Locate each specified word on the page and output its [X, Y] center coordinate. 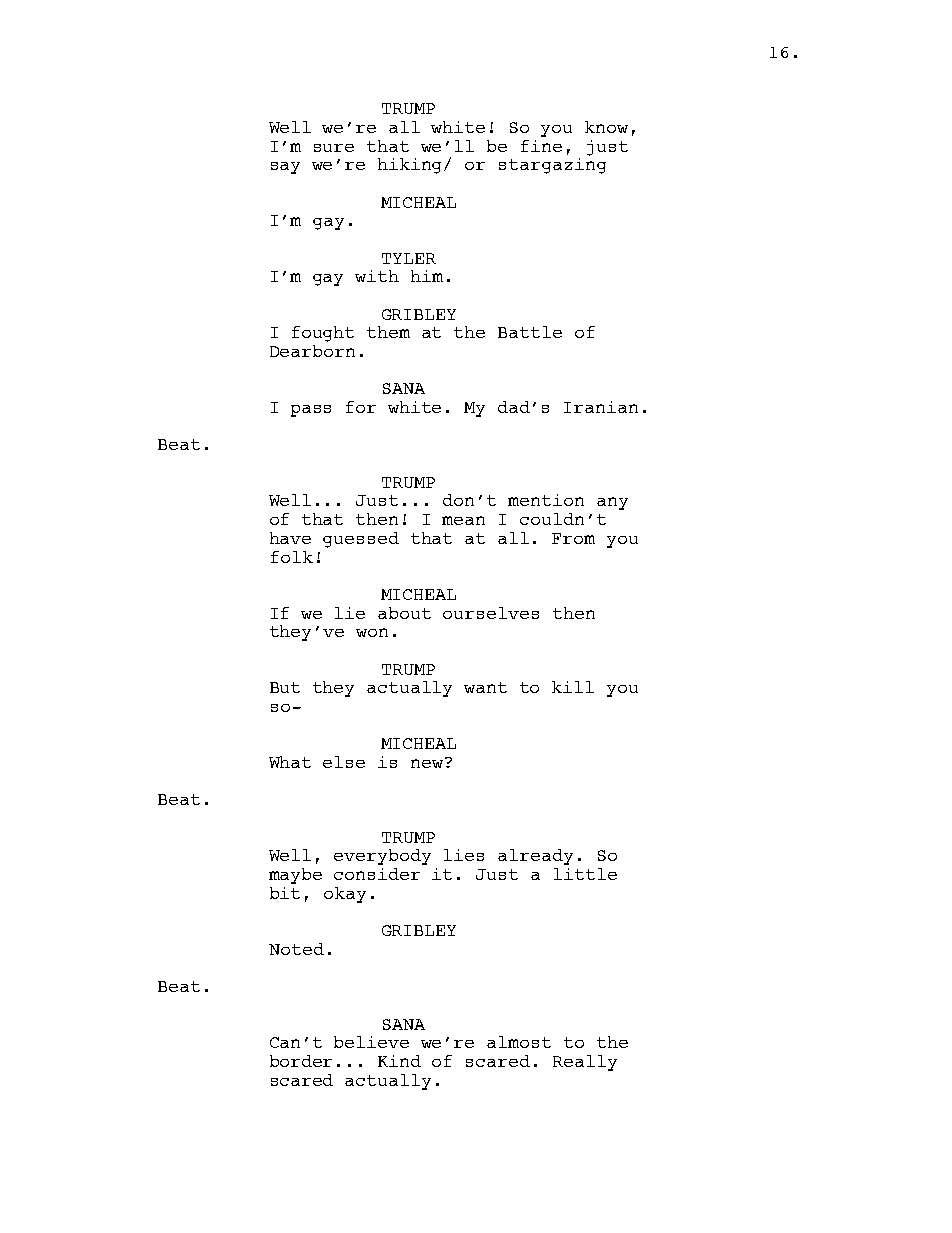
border [301, 1061]
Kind [399, 1061]
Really [585, 1063]
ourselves [491, 613]
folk [292, 557]
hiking [412, 166]
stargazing [552, 164]
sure [334, 148]
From [573, 538]
